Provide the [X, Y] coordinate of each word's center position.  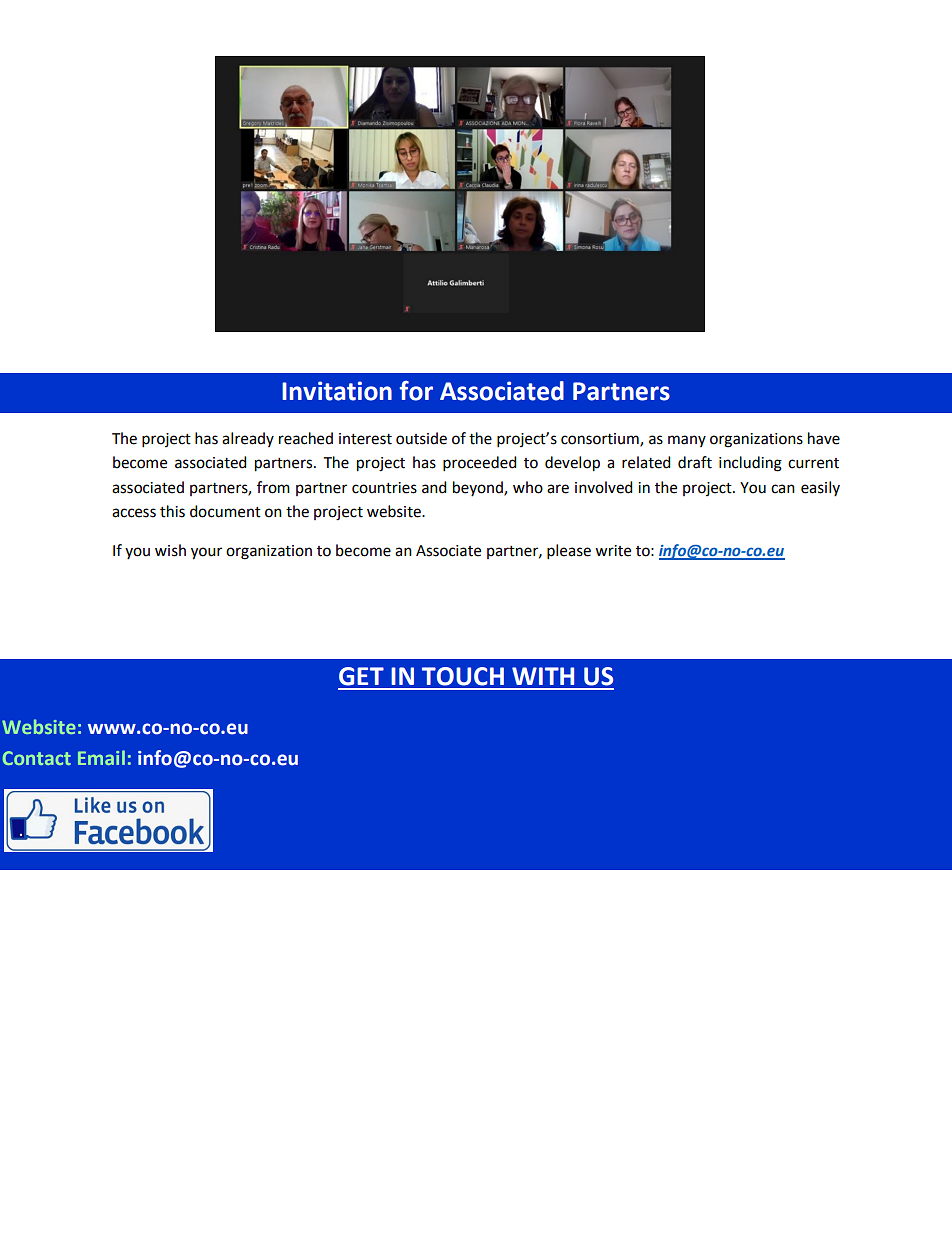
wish [170, 550]
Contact [37, 758]
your [206, 553]
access [134, 513]
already [248, 439]
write [613, 551]
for [416, 391]
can [783, 489]
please [569, 552]
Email [101, 757]
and [434, 487]
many [687, 441]
